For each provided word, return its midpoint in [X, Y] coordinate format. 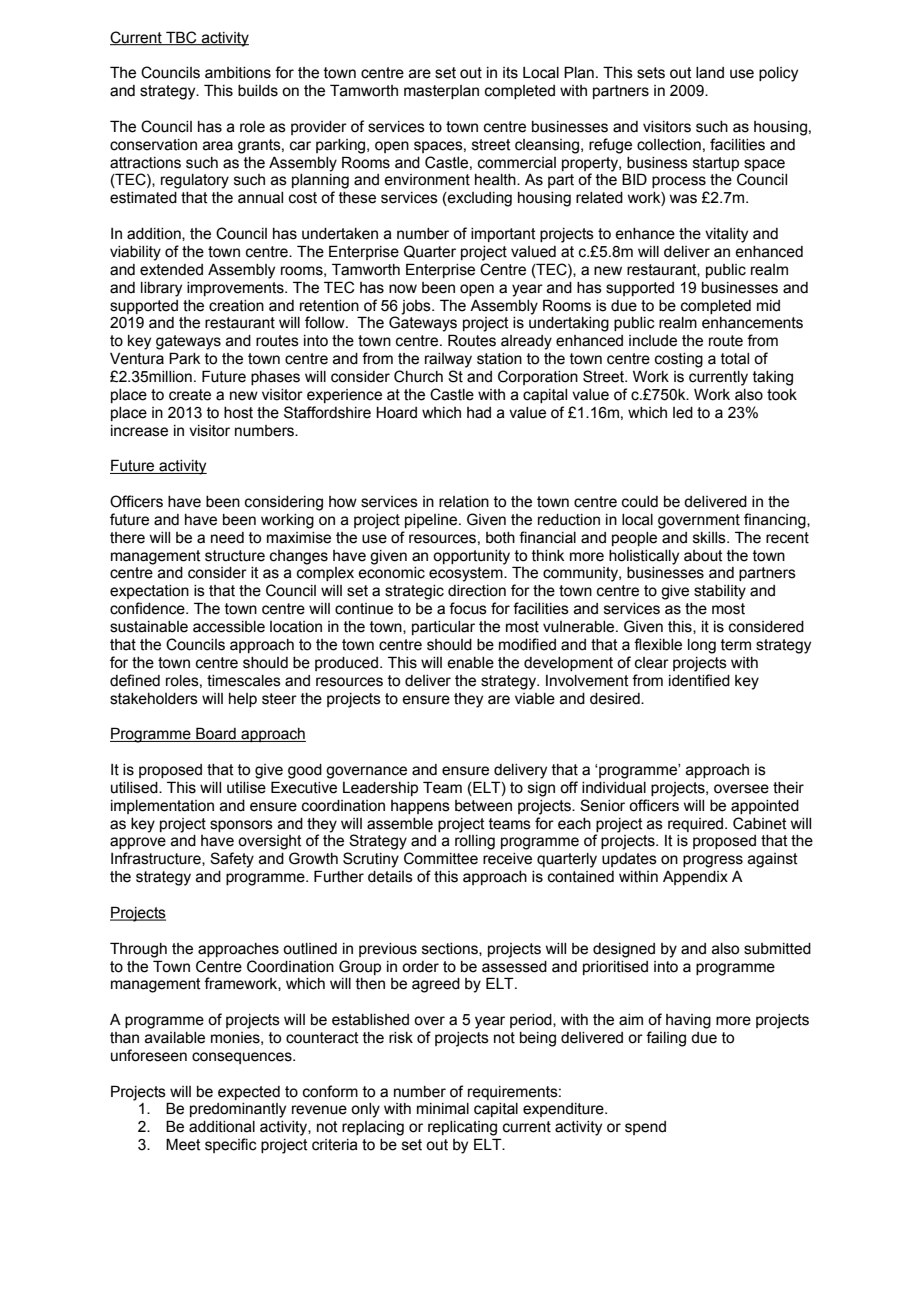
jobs [417, 307]
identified [699, 680]
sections [451, 949]
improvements [236, 289]
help [243, 700]
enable [470, 663]
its [510, 73]
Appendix [695, 878]
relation [464, 502]
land [710, 73]
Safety [232, 860]
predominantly [238, 1110]
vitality [726, 235]
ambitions [238, 73]
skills [710, 538]
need [227, 538]
